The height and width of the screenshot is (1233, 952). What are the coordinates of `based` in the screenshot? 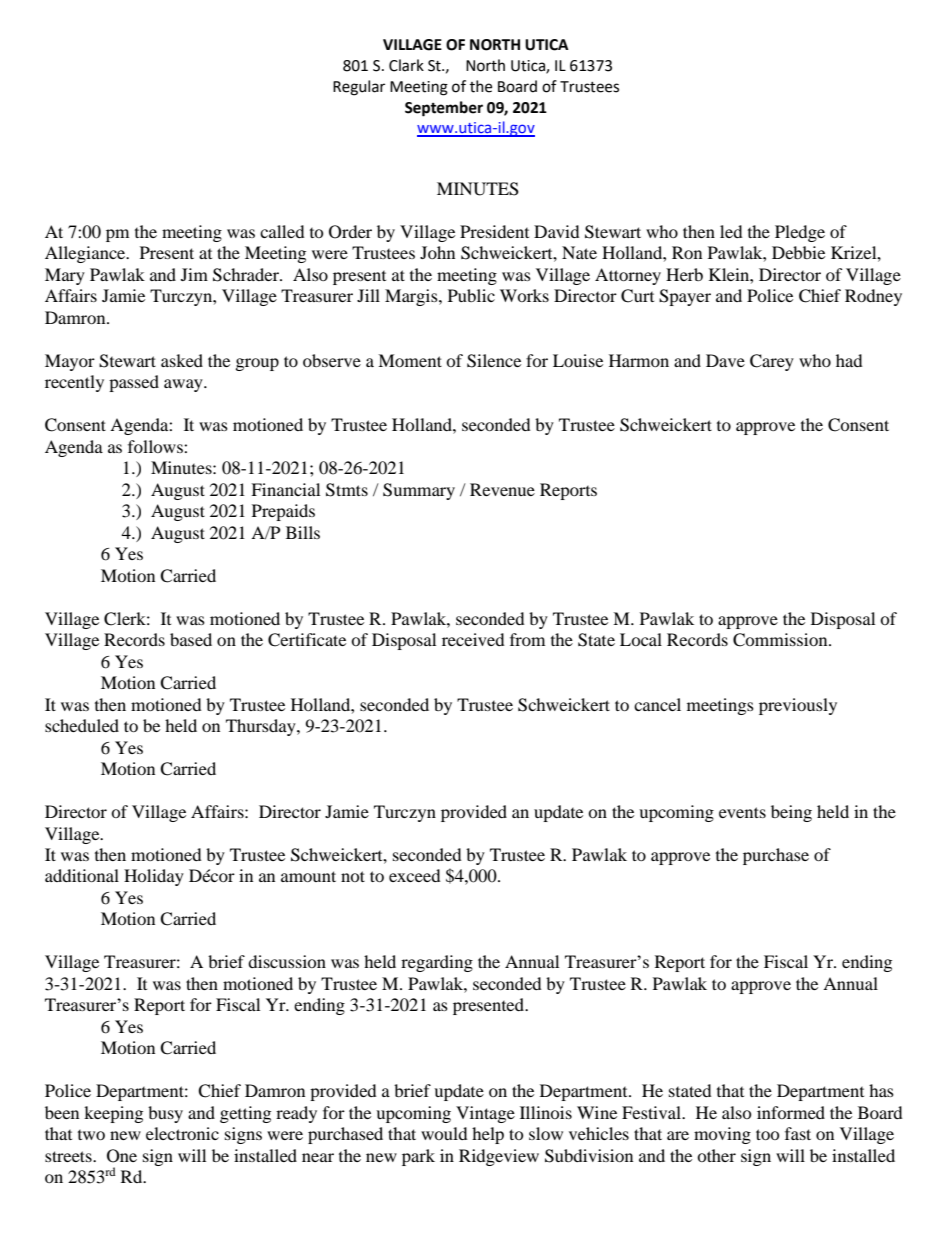 It's located at (191, 639).
